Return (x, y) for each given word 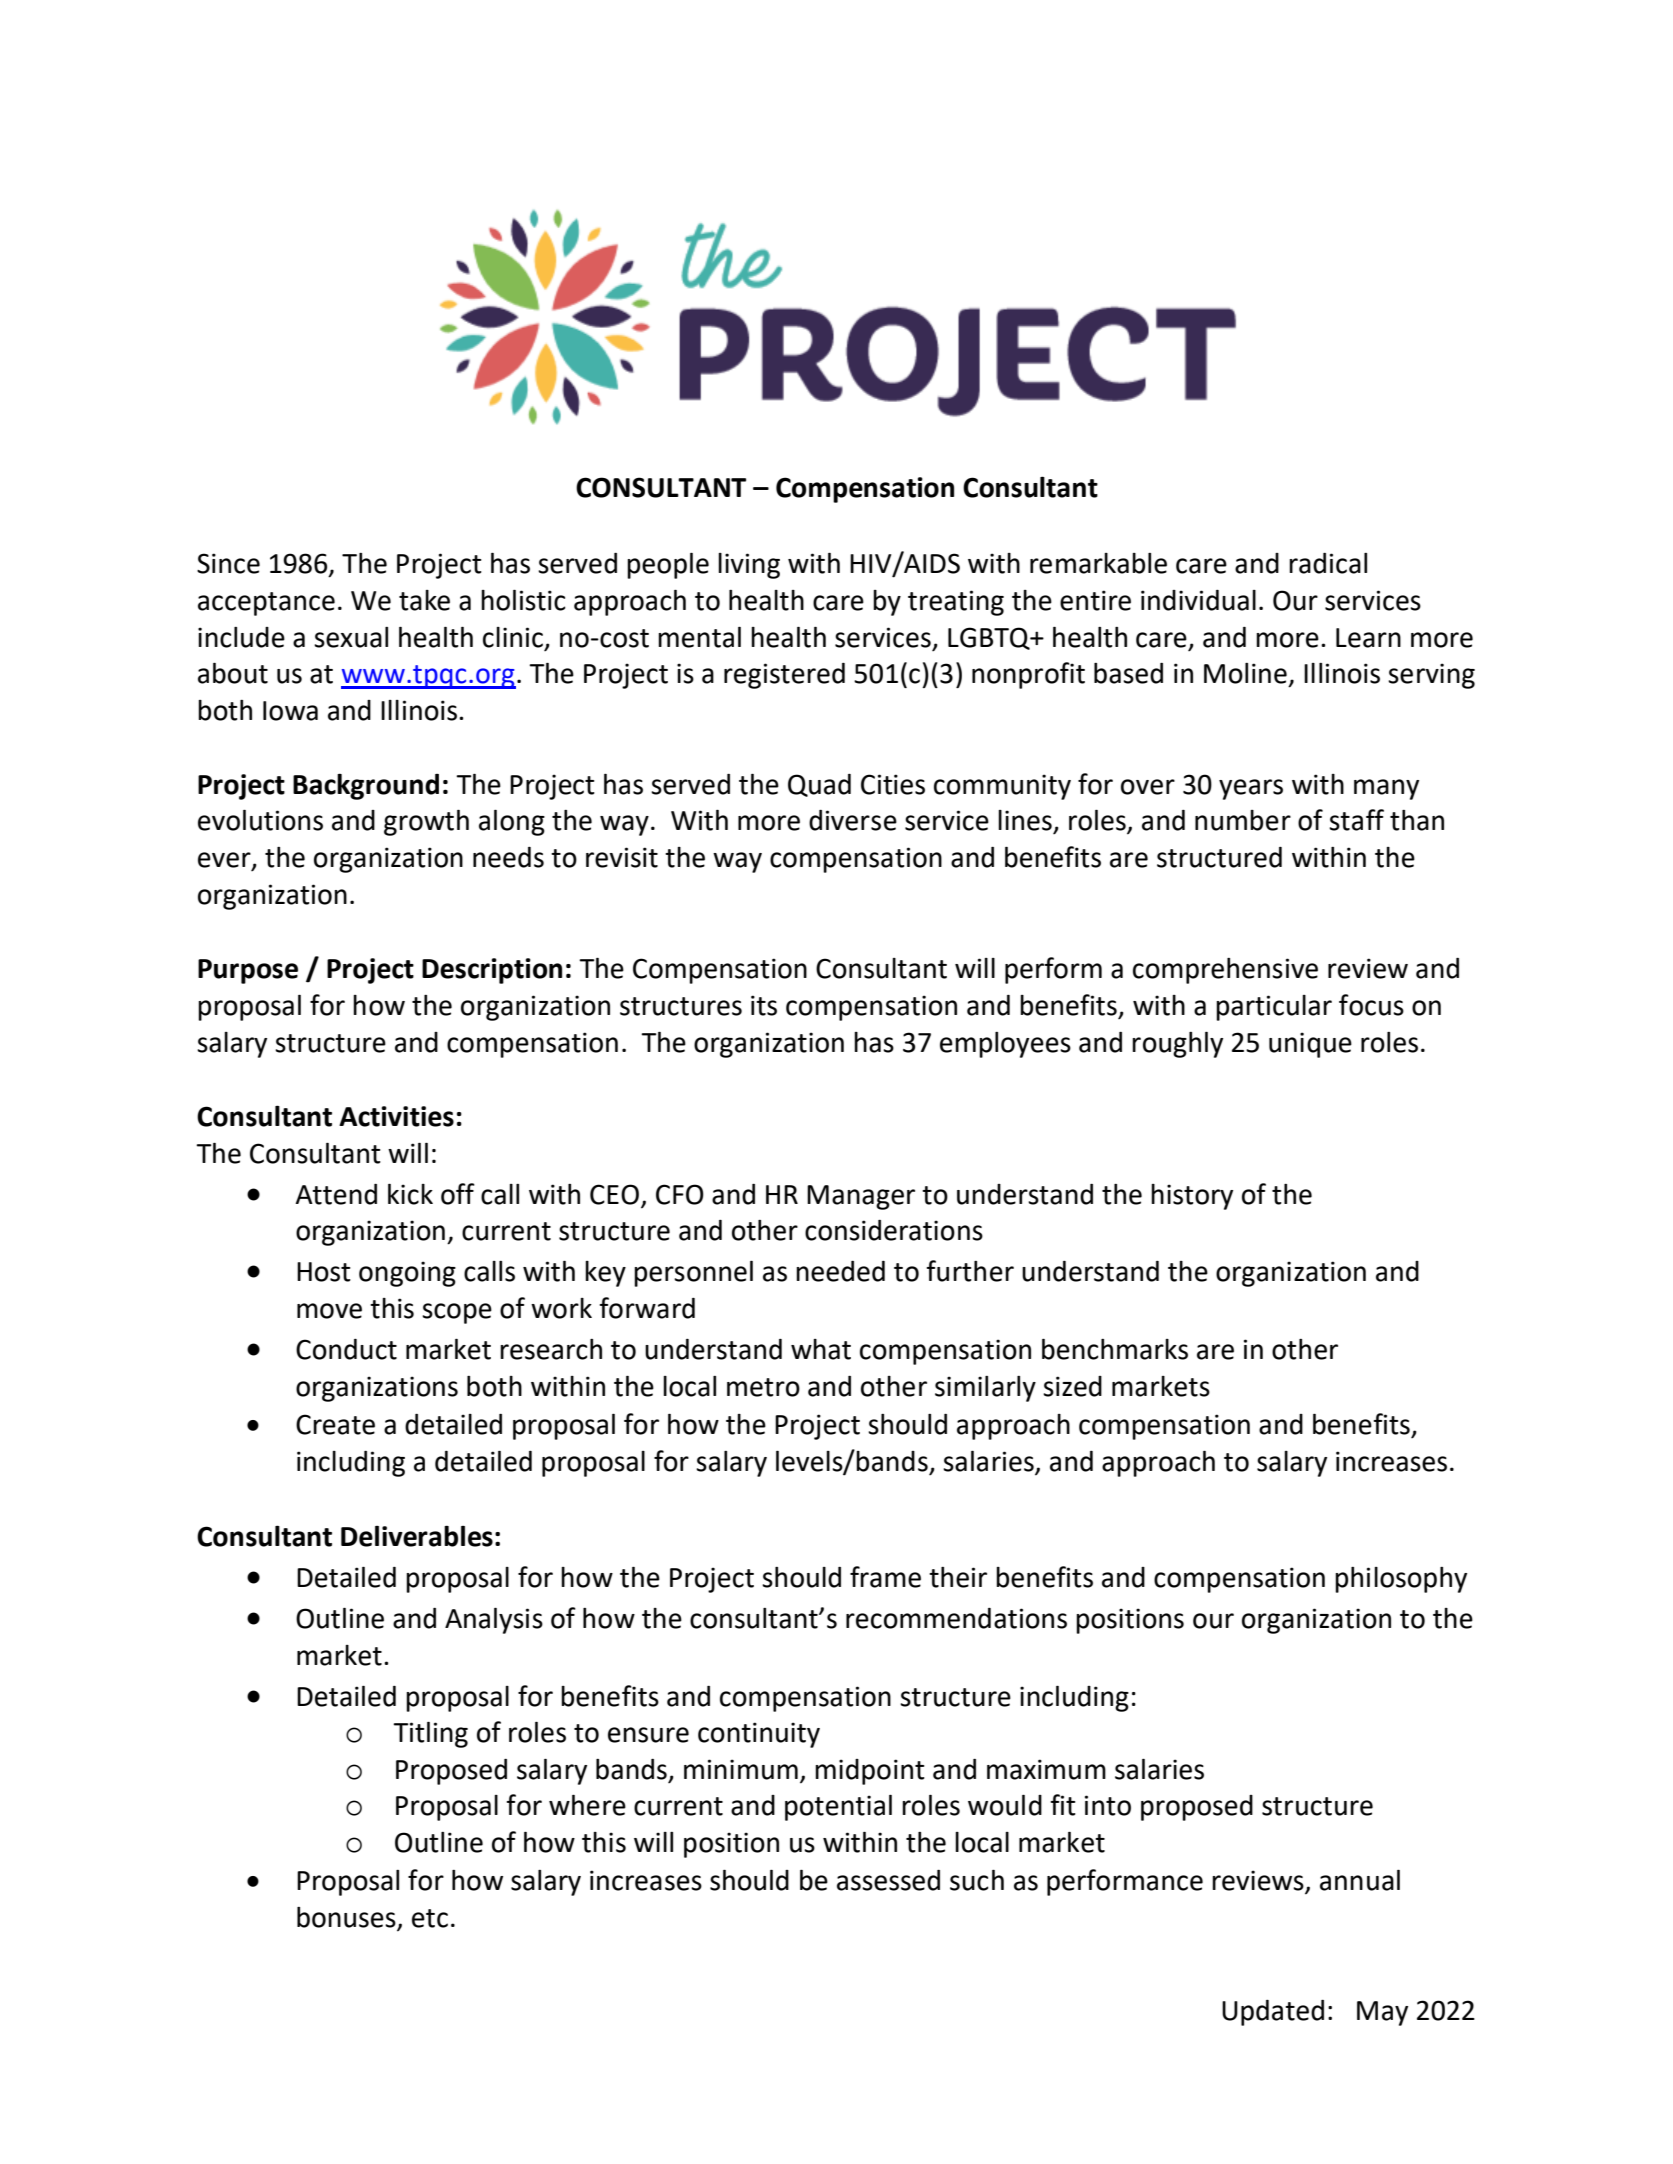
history (1192, 1197)
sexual (351, 637)
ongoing (407, 1274)
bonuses (347, 1918)
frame (885, 1577)
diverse (853, 820)
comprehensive (1225, 971)
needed (840, 1271)
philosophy (1401, 1580)
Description (492, 971)
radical (1328, 563)
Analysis (494, 1620)
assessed (888, 1880)
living (749, 566)
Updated (1273, 2013)
